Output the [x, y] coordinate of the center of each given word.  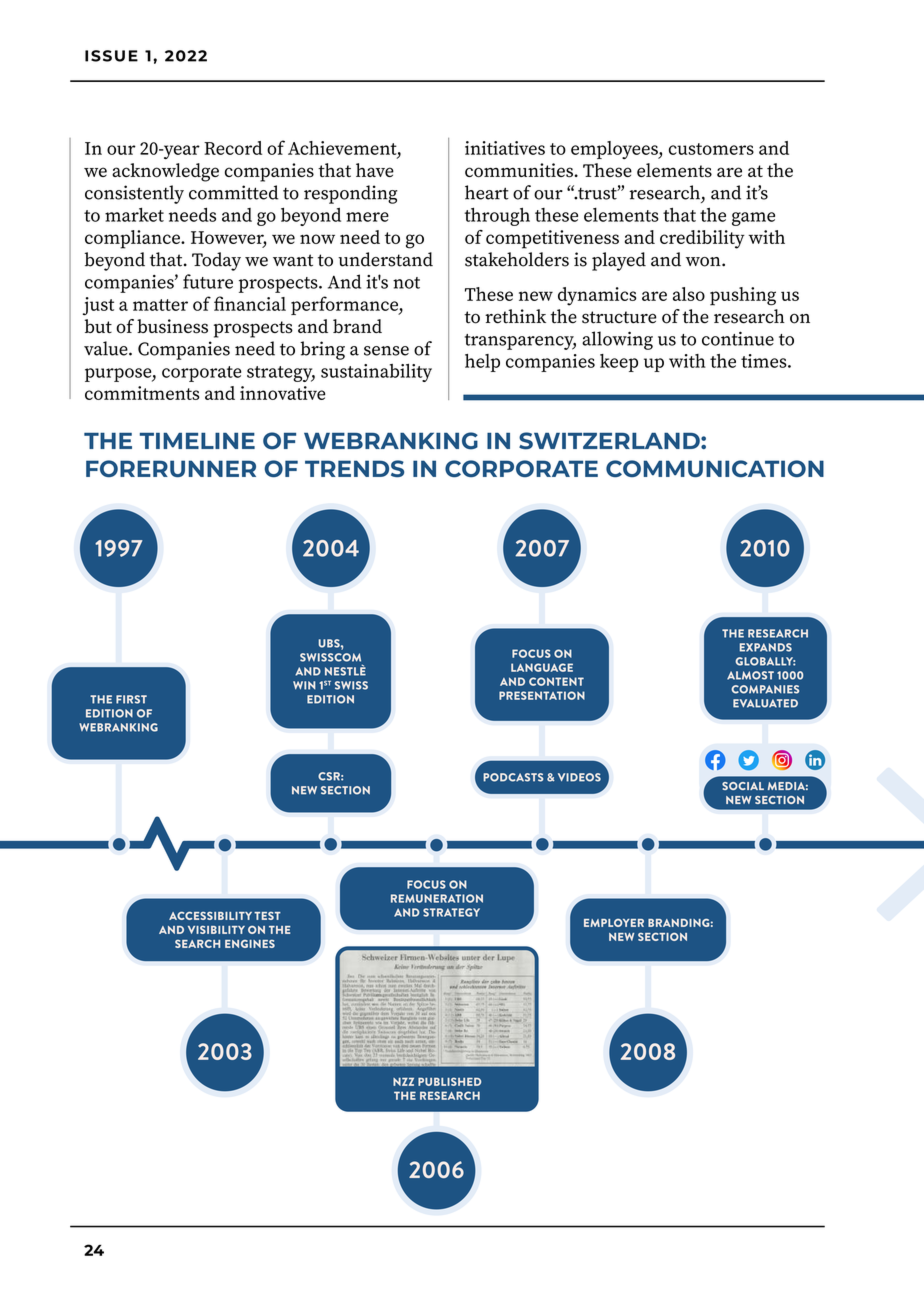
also [689, 294]
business [172, 326]
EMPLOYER [614, 923]
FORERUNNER [171, 468]
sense [386, 351]
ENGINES [250, 944]
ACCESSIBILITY [210, 916]
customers [711, 149]
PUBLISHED [449, 1081]
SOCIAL [743, 786]
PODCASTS [513, 777]
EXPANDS [766, 647]
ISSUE [111, 56]
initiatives [505, 148]
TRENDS [354, 468]
